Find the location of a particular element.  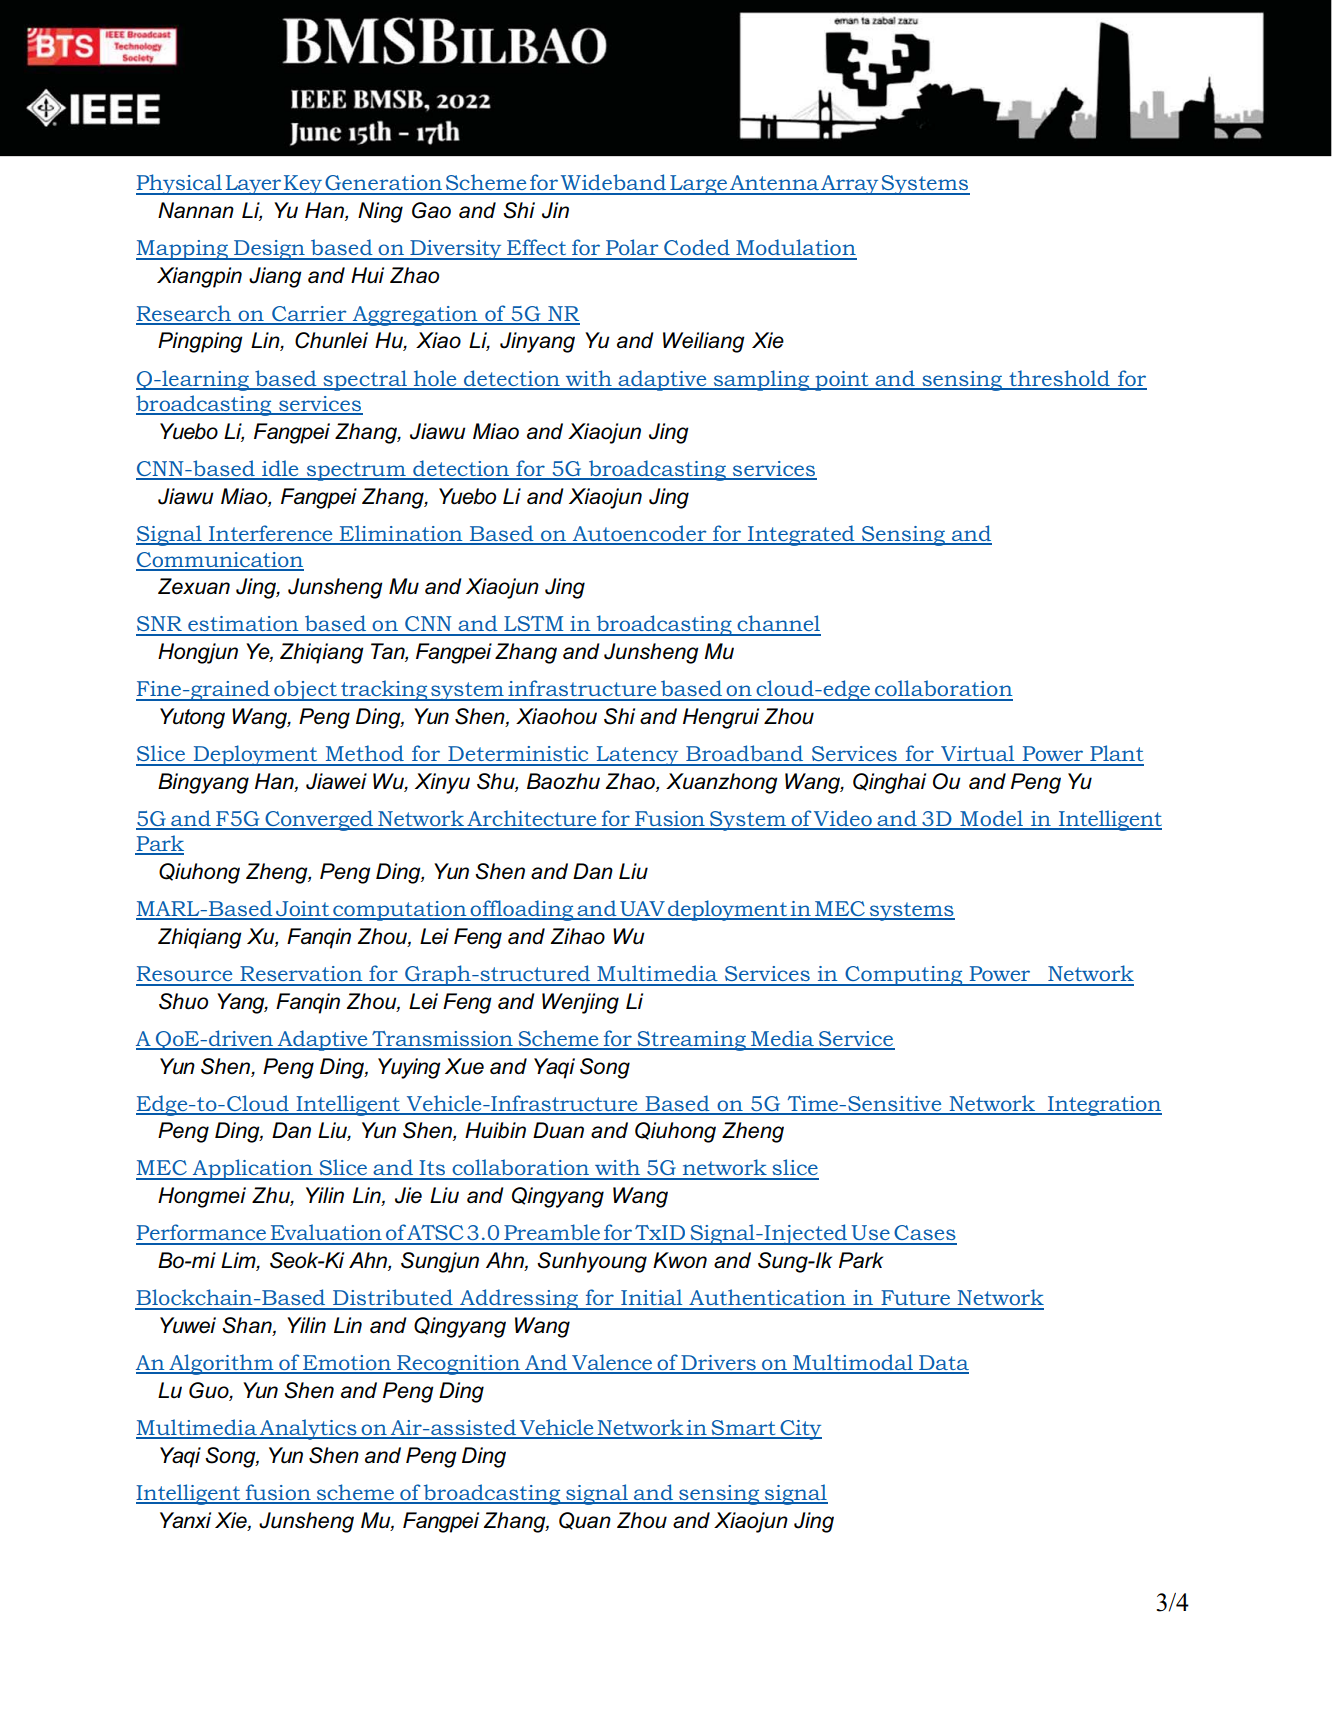

Qinghai is located at coordinates (889, 783).
